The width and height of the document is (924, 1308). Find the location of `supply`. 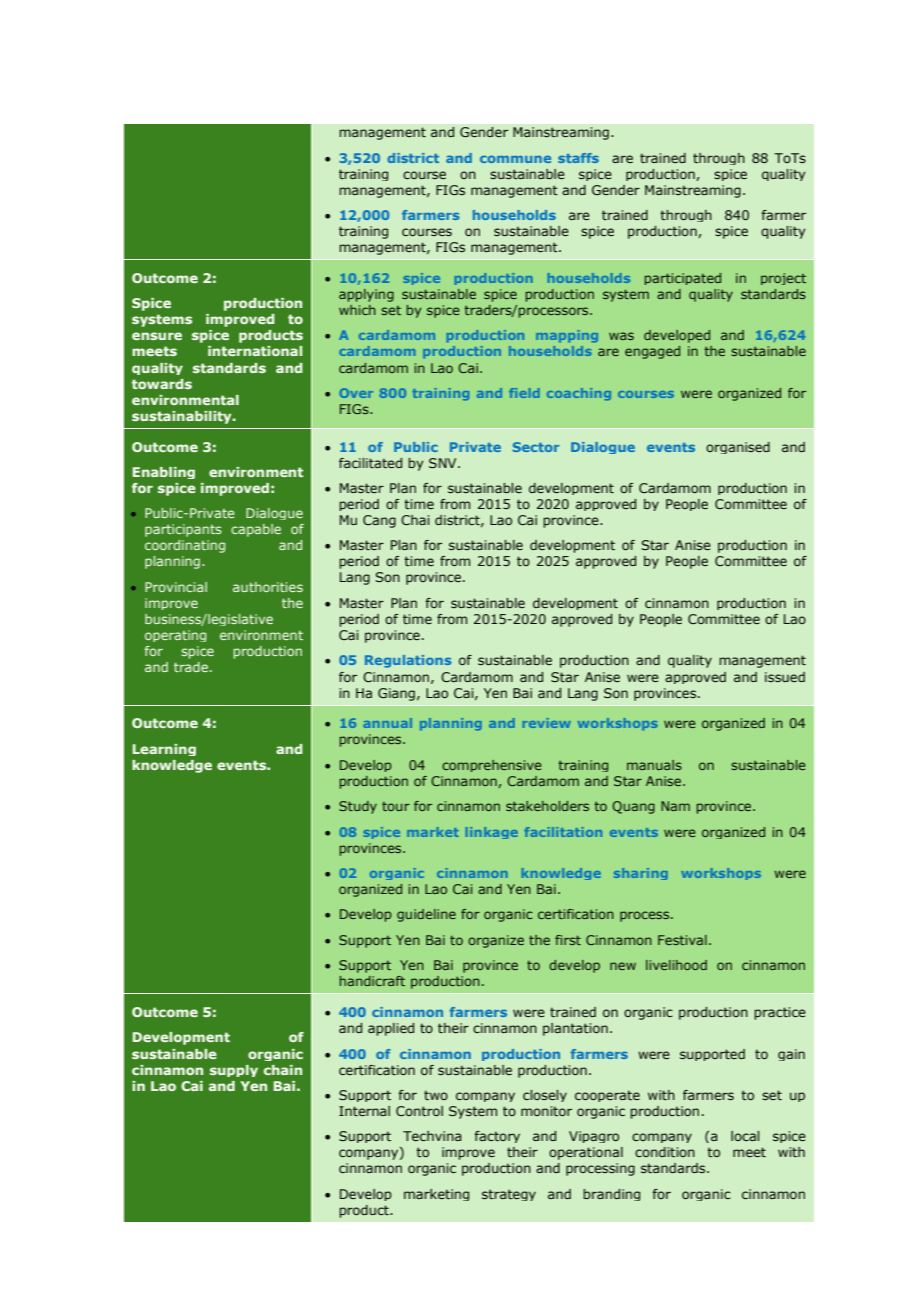

supply is located at coordinates (234, 1071).
